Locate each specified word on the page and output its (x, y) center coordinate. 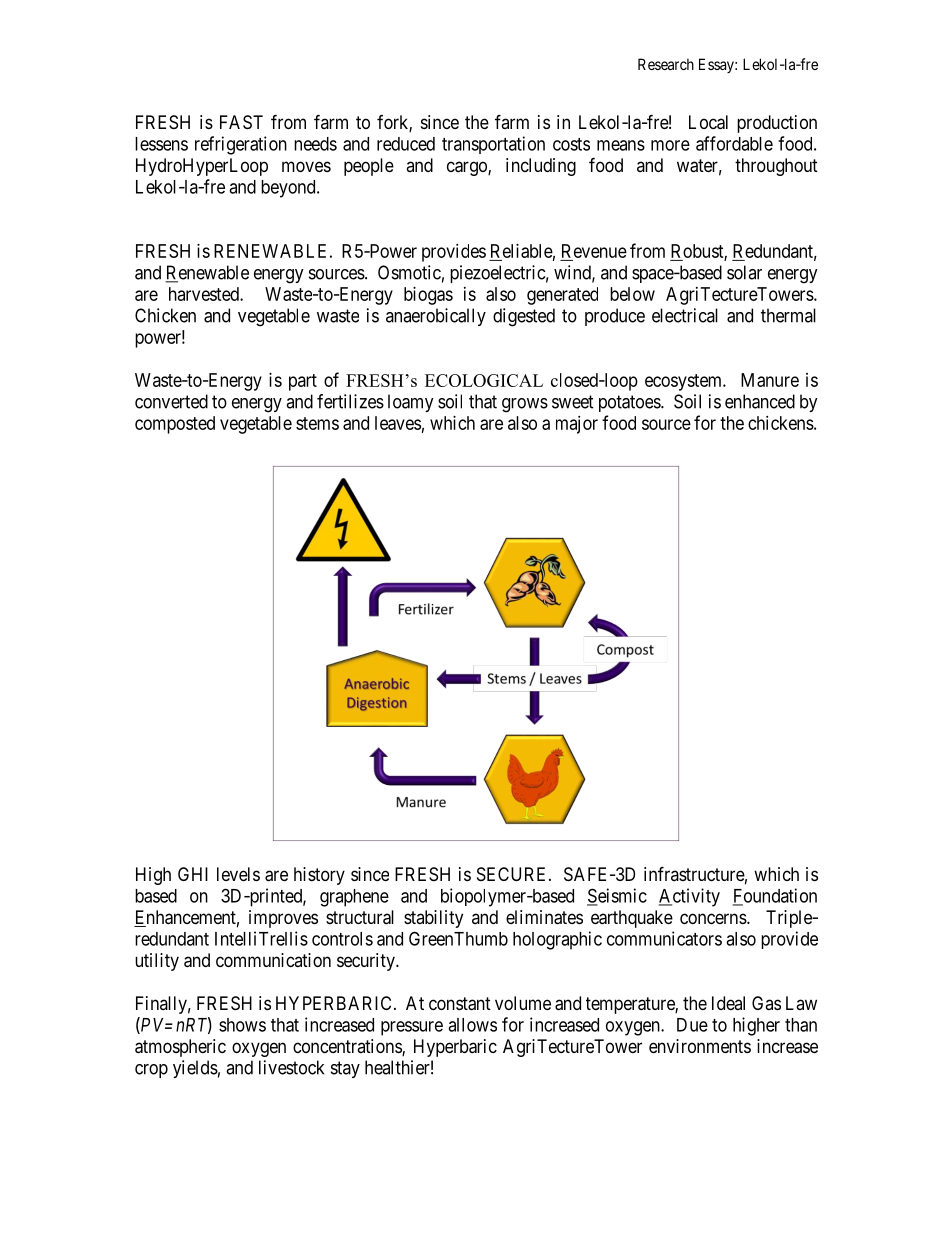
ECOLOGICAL (484, 380)
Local (708, 122)
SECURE (513, 874)
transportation (493, 145)
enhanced (760, 401)
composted (175, 425)
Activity (689, 897)
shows (242, 1025)
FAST (241, 122)
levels (238, 874)
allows (472, 1025)
